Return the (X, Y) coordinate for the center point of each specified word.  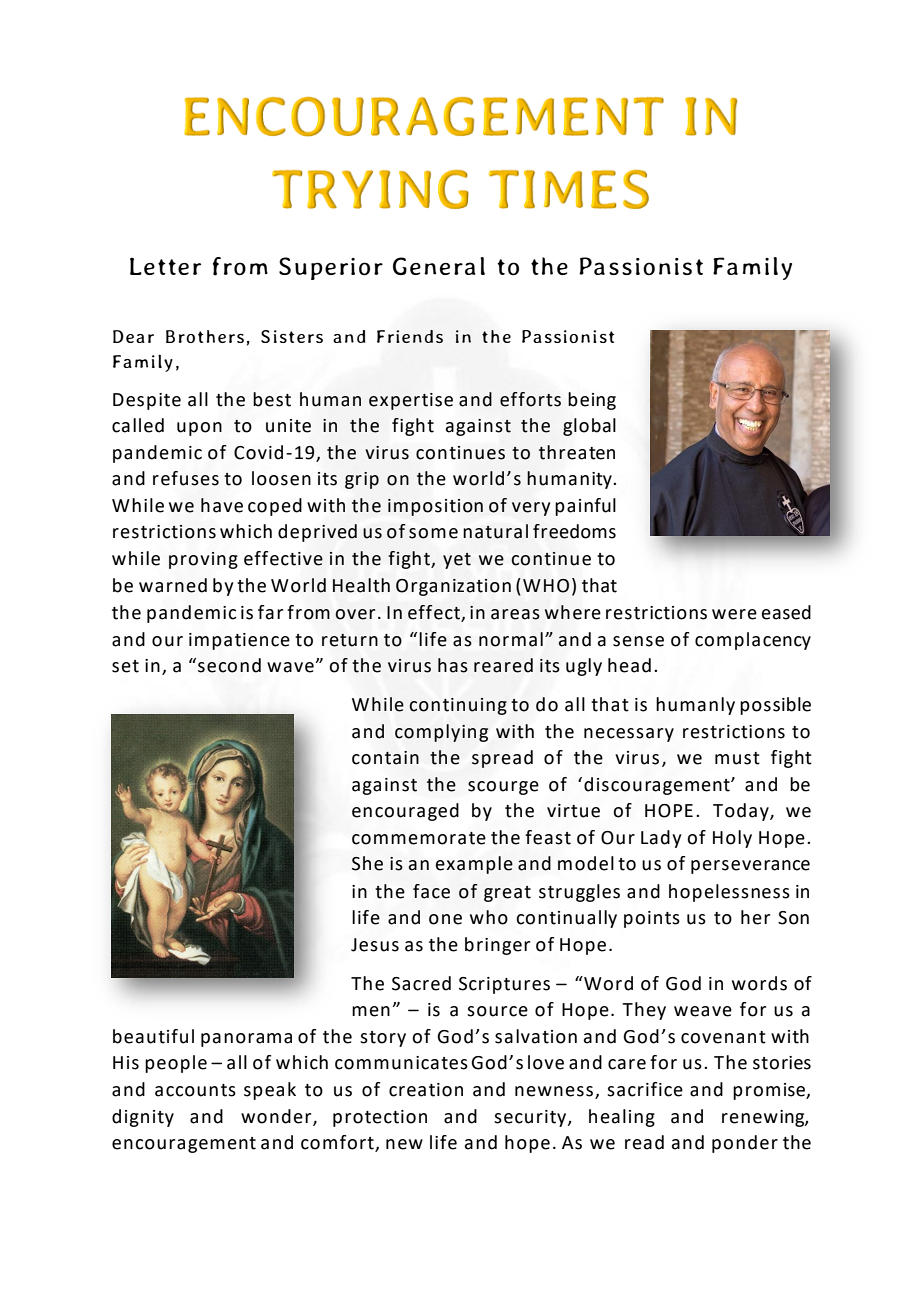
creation (426, 1090)
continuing (458, 706)
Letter (165, 266)
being (592, 401)
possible (775, 706)
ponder (745, 1144)
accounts (195, 1090)
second (229, 665)
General (439, 266)
